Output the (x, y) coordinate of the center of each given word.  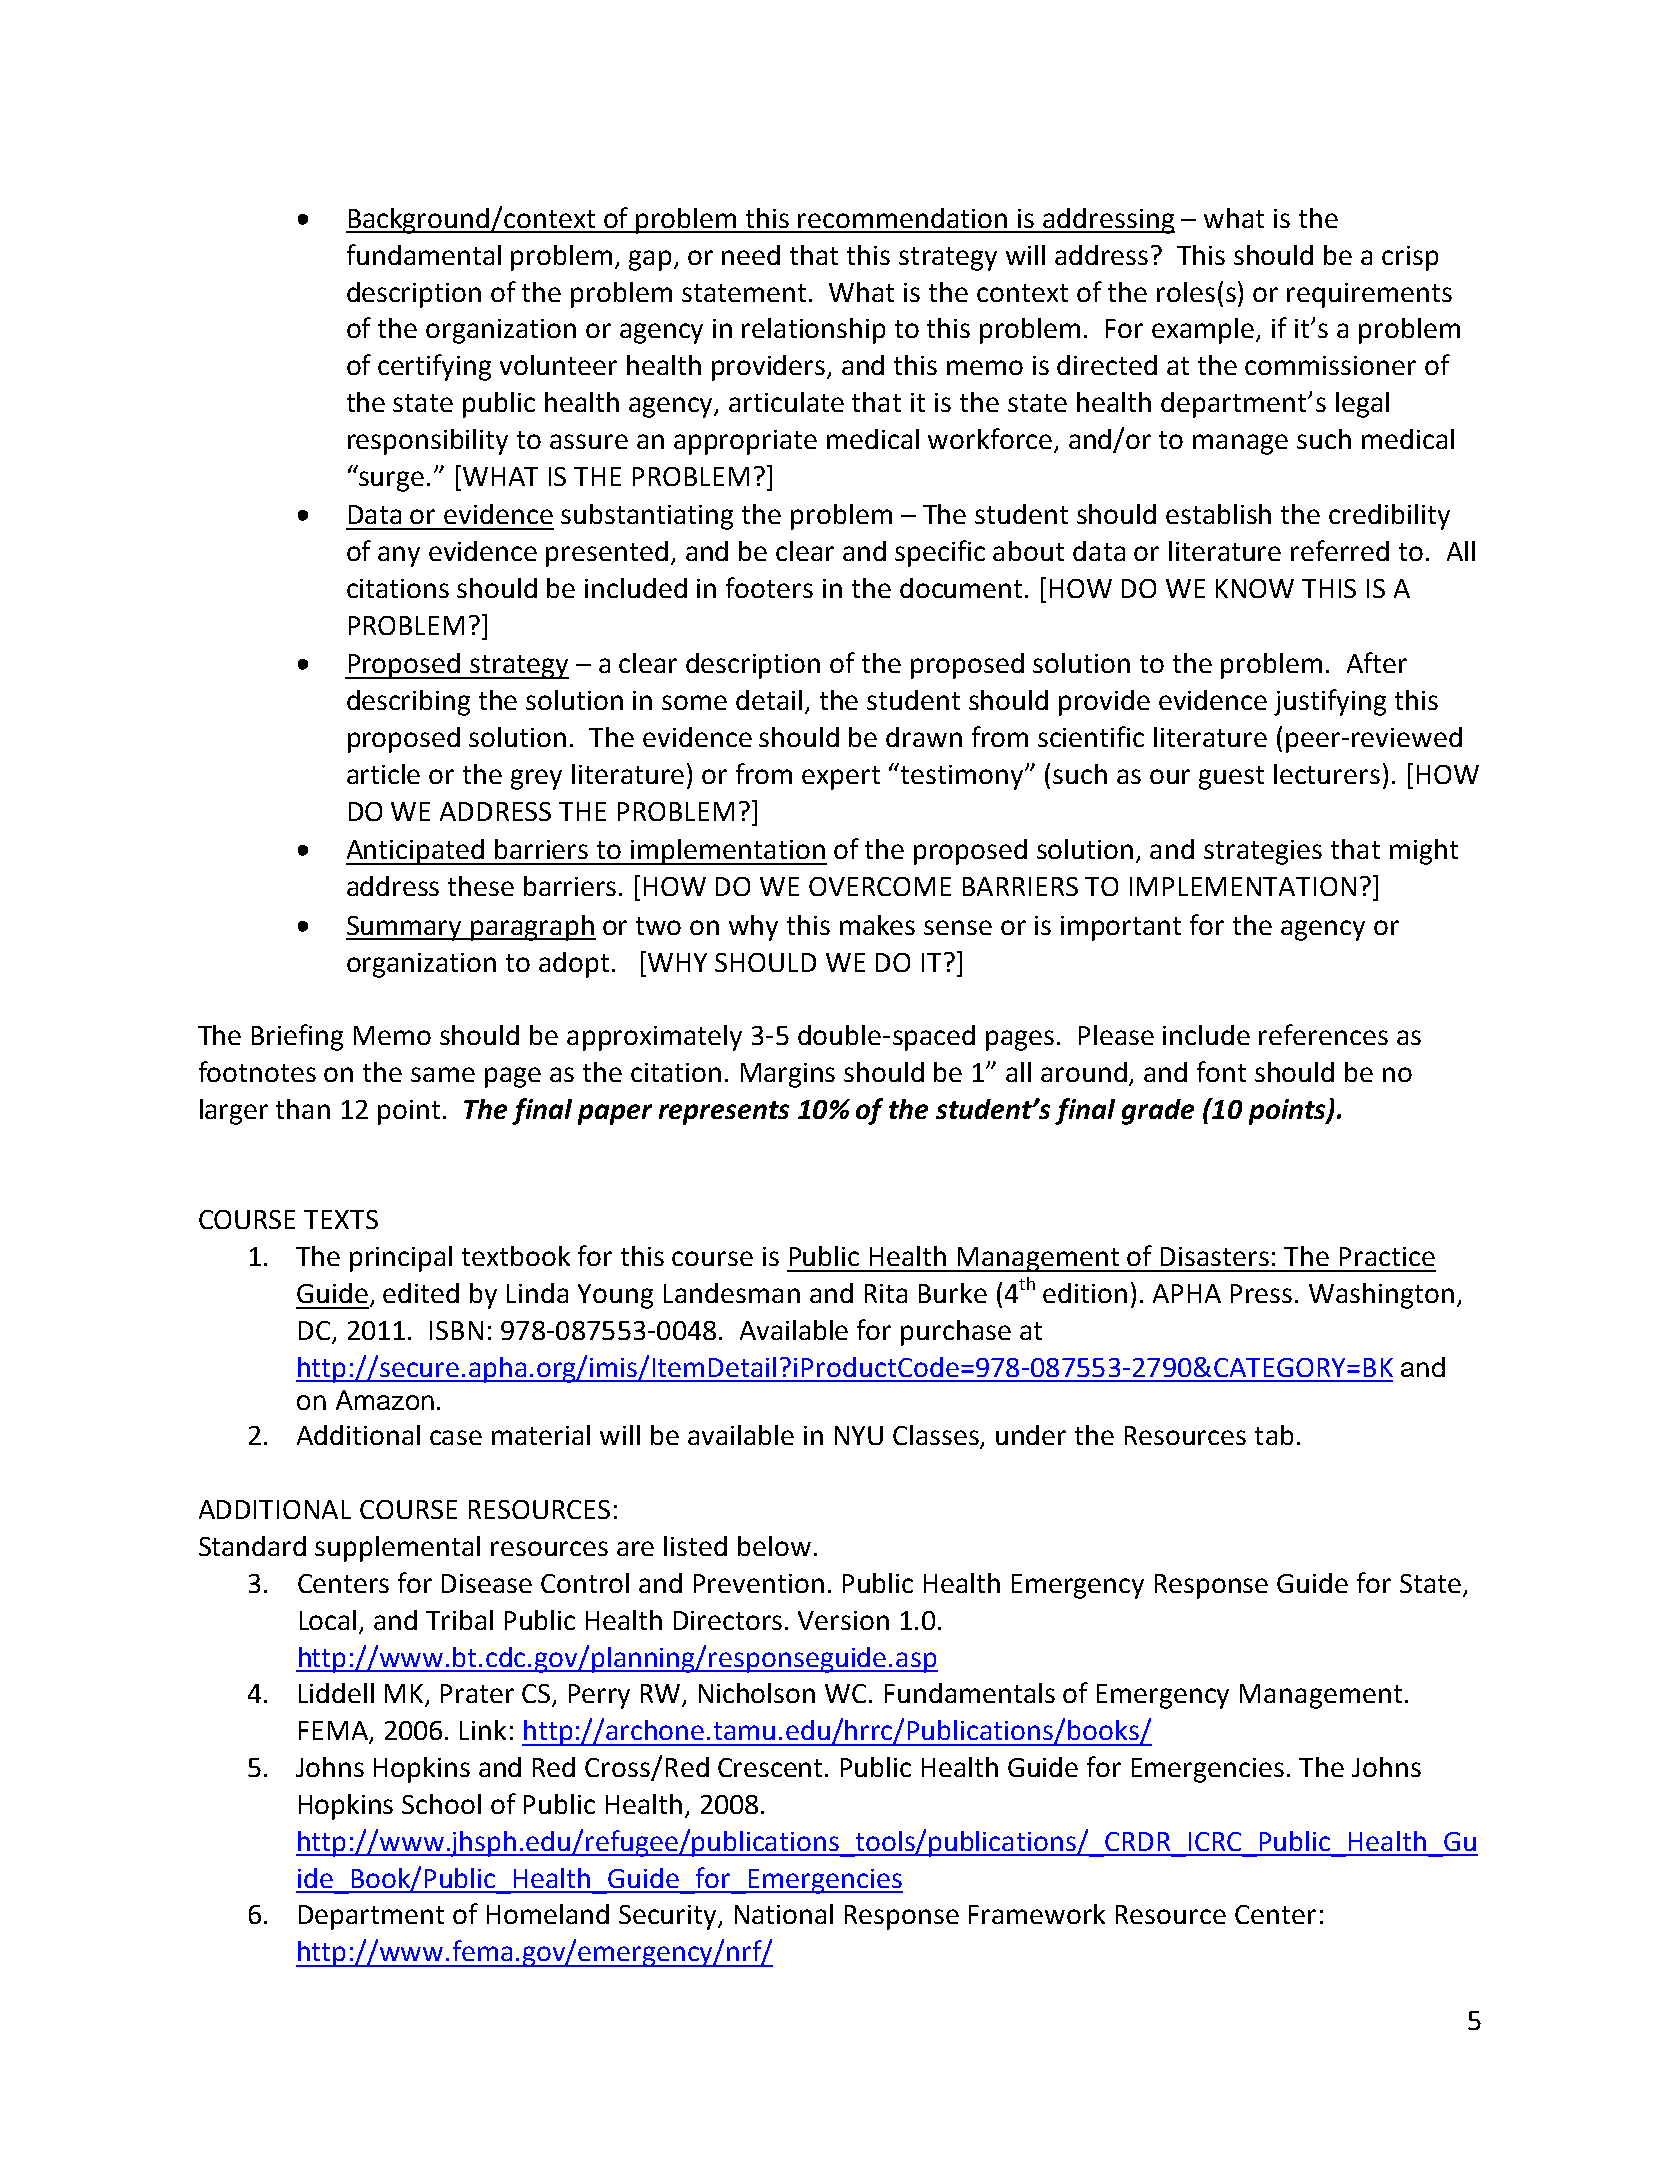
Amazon (385, 1400)
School (441, 1804)
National (784, 1914)
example (1204, 331)
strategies (1263, 852)
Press (1261, 1293)
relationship (813, 331)
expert (841, 778)
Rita (886, 1293)
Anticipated (416, 852)
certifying (434, 367)
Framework (1037, 1914)
